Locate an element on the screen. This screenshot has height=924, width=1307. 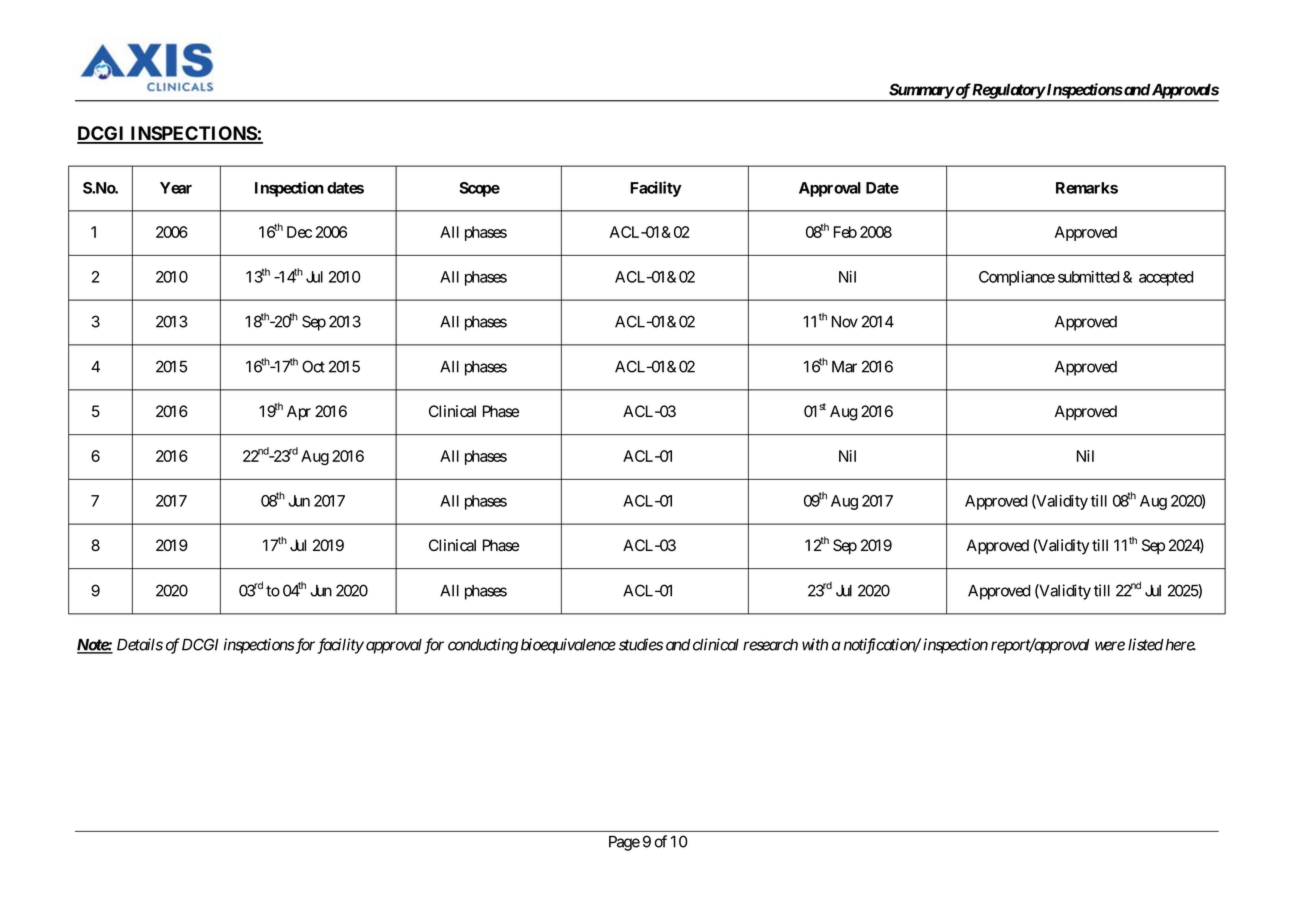
Nov is located at coordinates (845, 322).
